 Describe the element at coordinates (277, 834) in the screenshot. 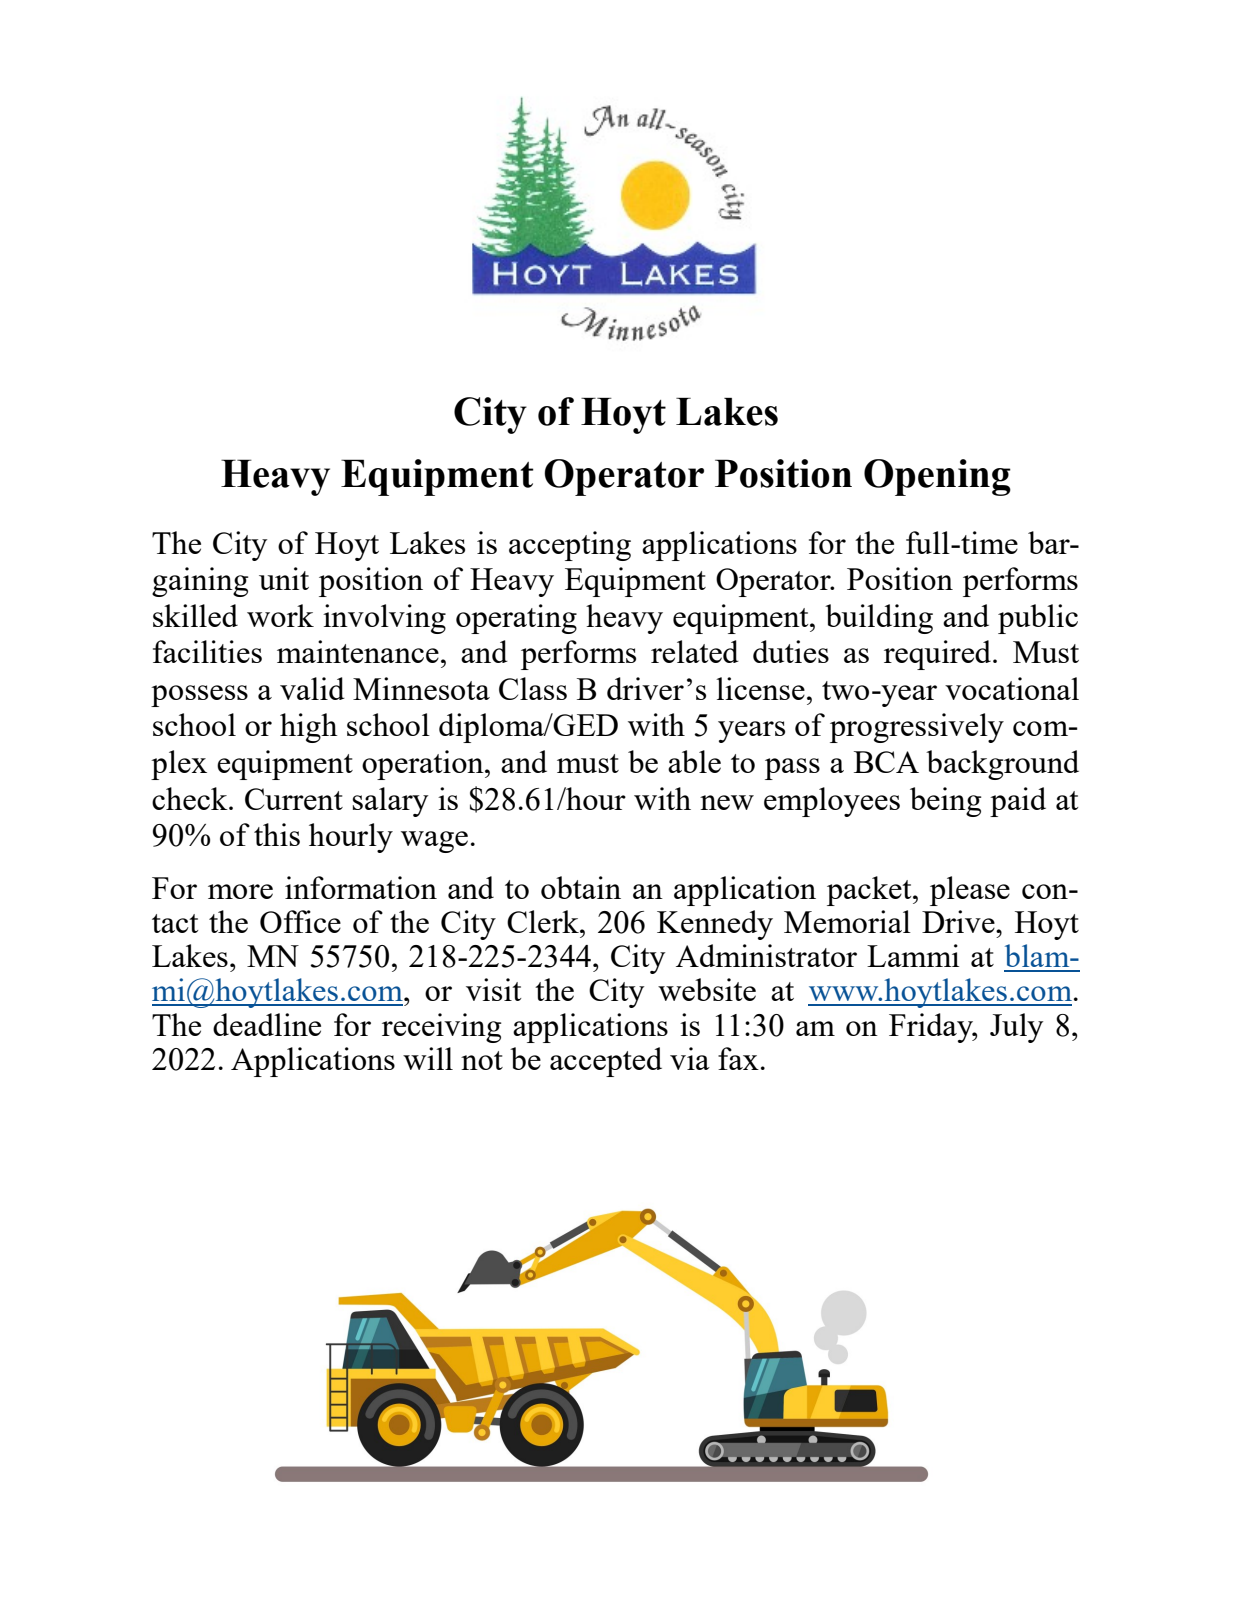

I see `this` at that location.
